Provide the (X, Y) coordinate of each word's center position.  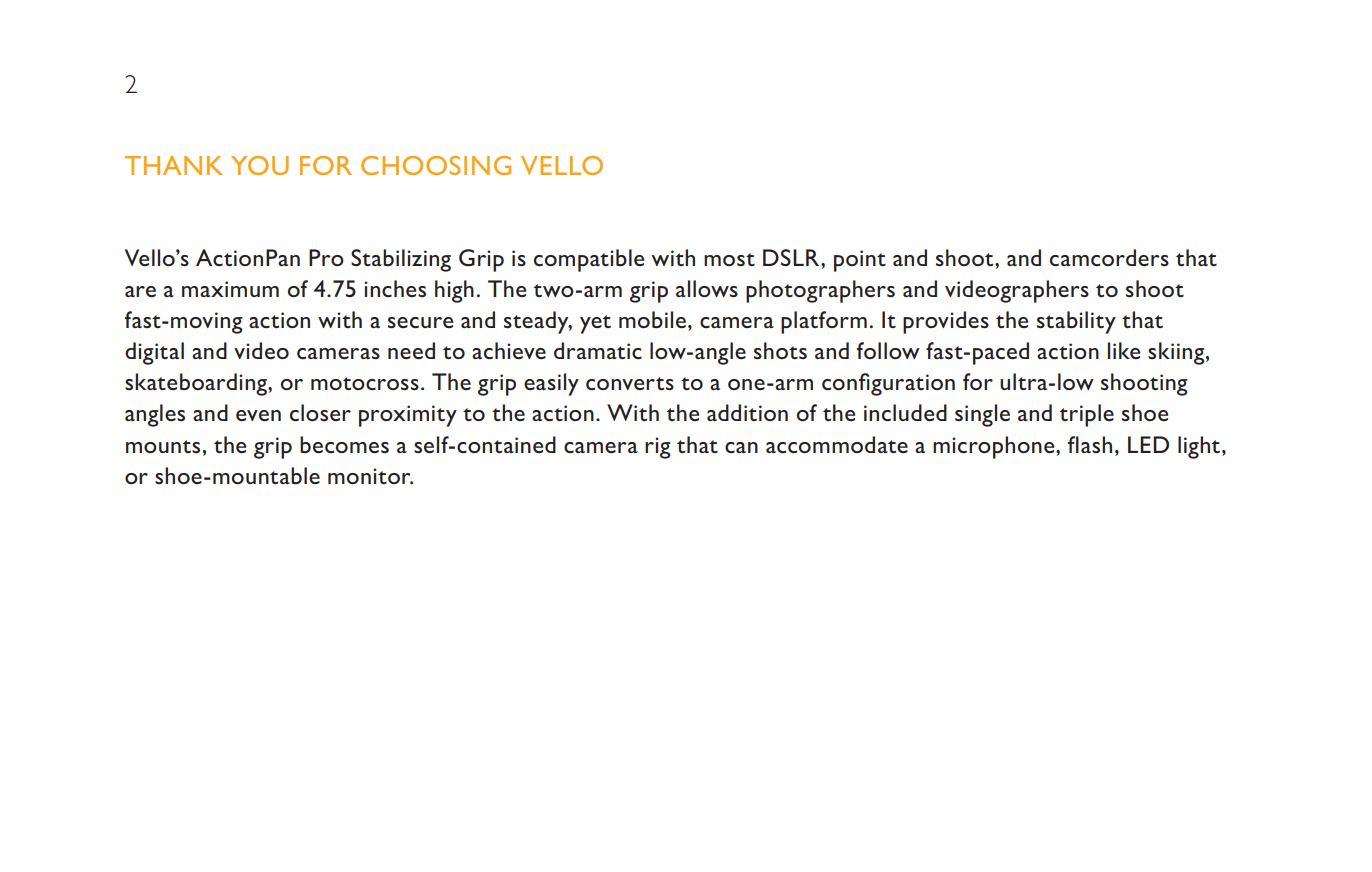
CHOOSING (436, 165)
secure (420, 323)
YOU (260, 165)
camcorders (1109, 258)
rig (658, 448)
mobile (652, 320)
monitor (370, 476)
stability (1076, 322)
